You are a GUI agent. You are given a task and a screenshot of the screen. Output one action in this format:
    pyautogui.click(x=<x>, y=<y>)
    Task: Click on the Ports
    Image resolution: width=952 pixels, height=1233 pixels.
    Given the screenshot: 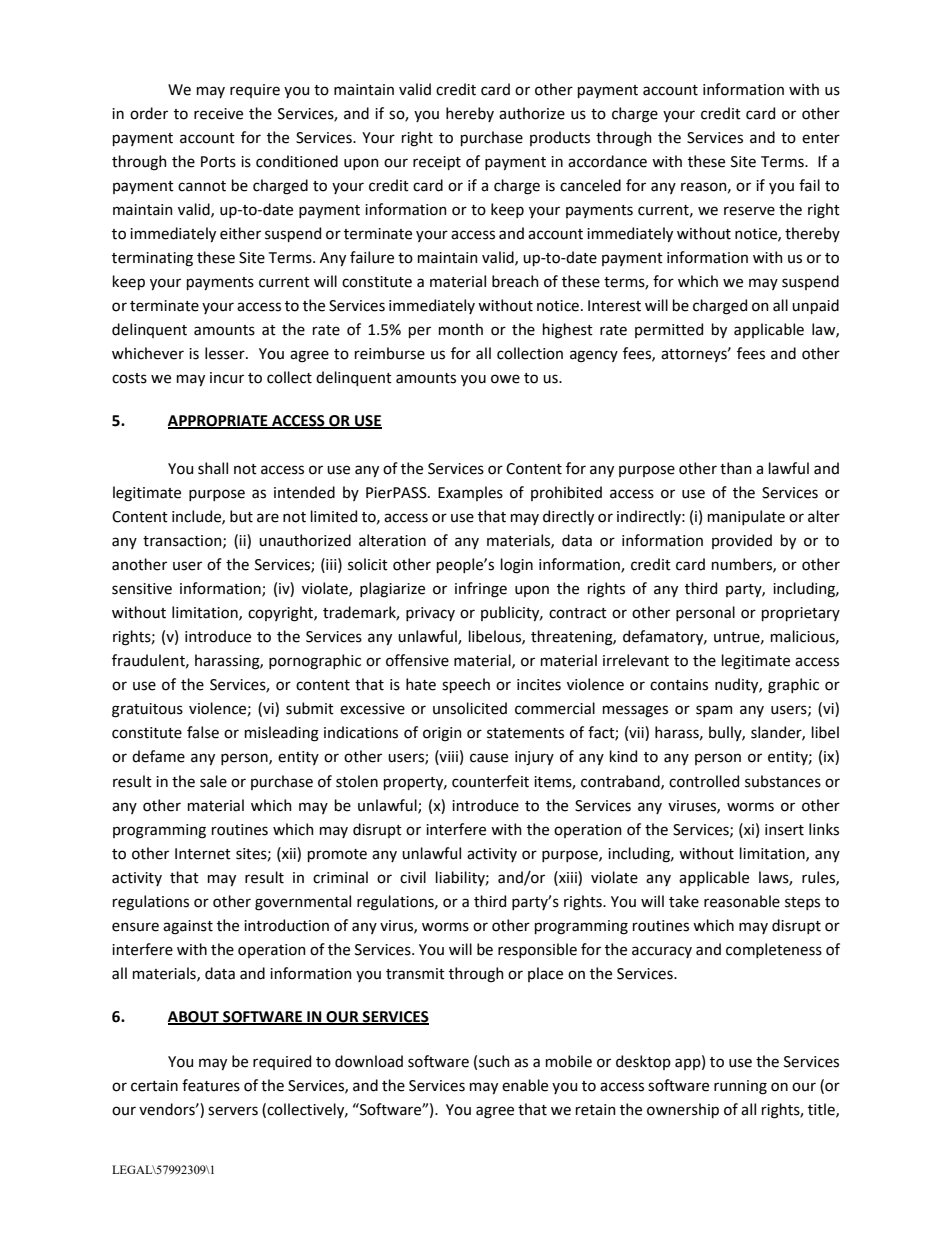 What is the action you would take?
    pyautogui.click(x=218, y=162)
